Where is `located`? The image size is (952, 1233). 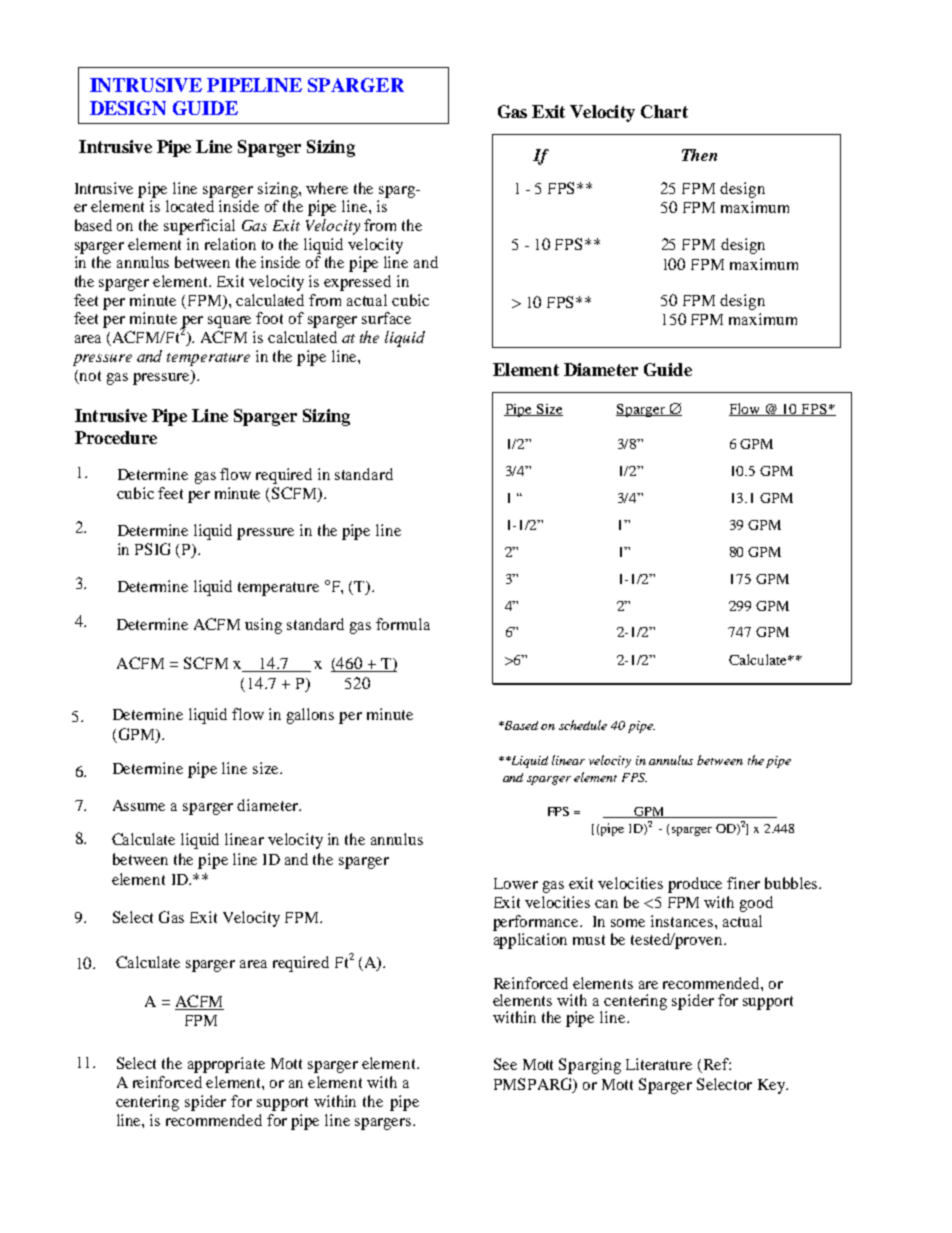 located is located at coordinates (190, 206).
